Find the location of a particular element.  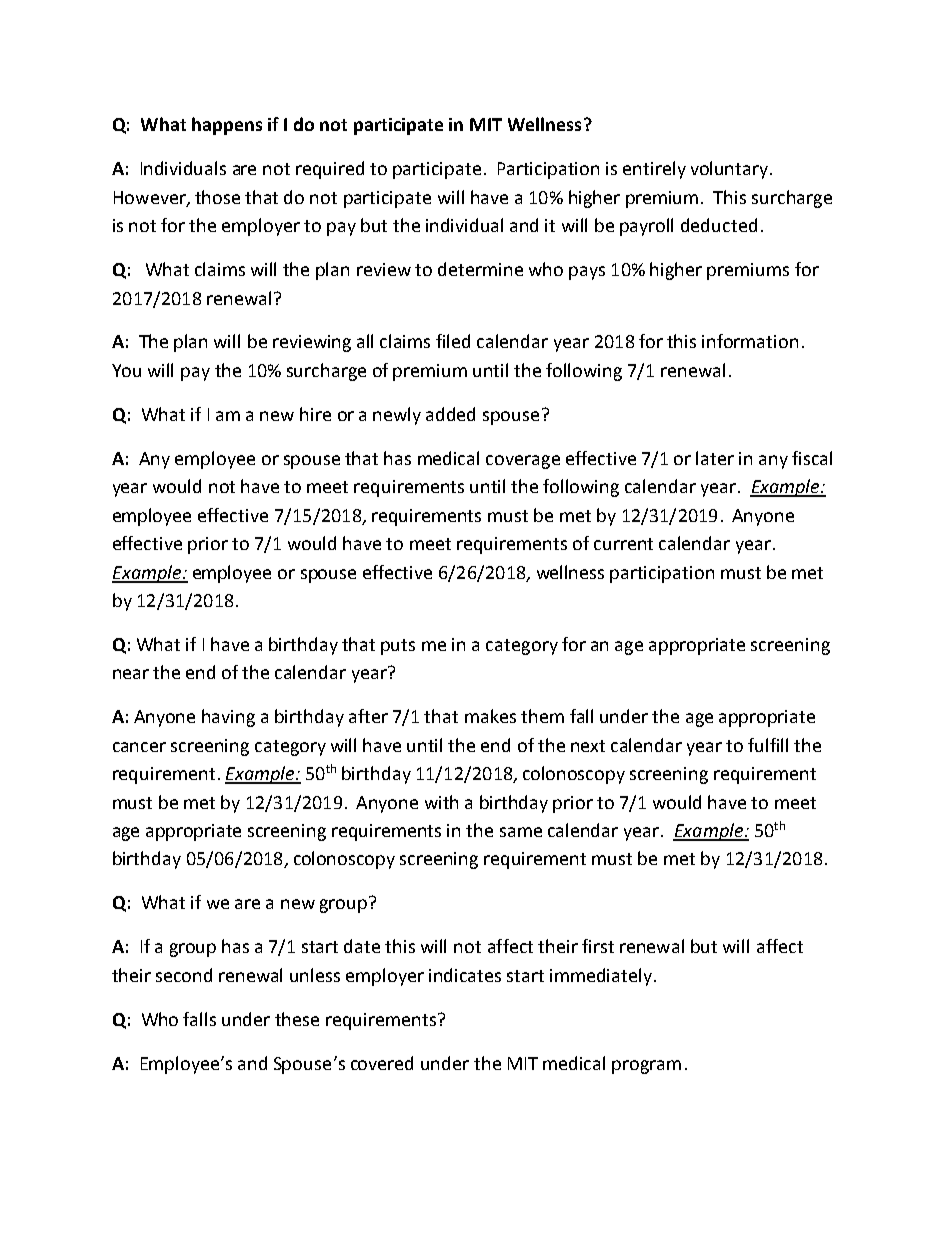

near is located at coordinates (131, 674).
